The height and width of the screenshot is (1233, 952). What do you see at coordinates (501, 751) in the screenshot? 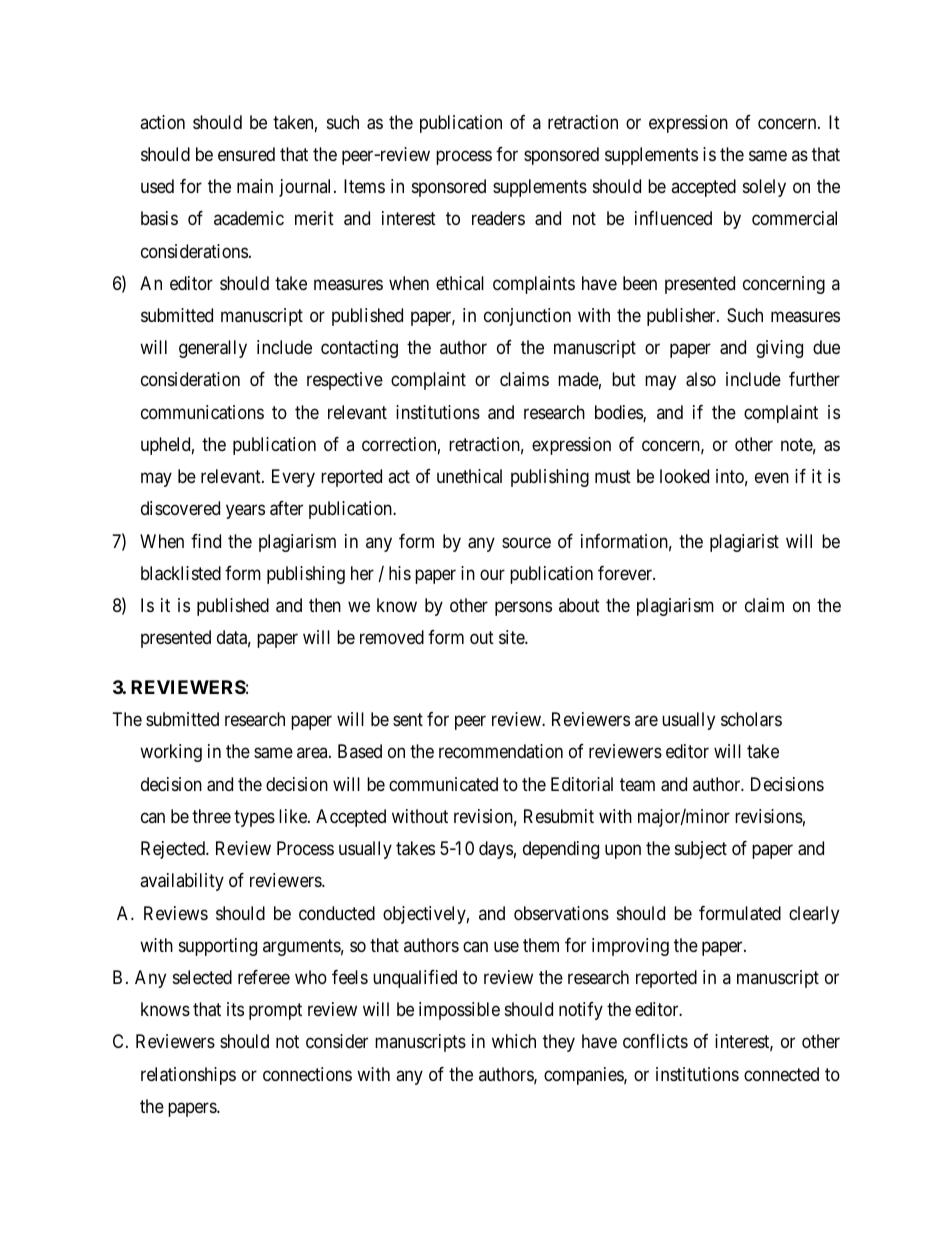
I see `recommendation` at bounding box center [501, 751].
